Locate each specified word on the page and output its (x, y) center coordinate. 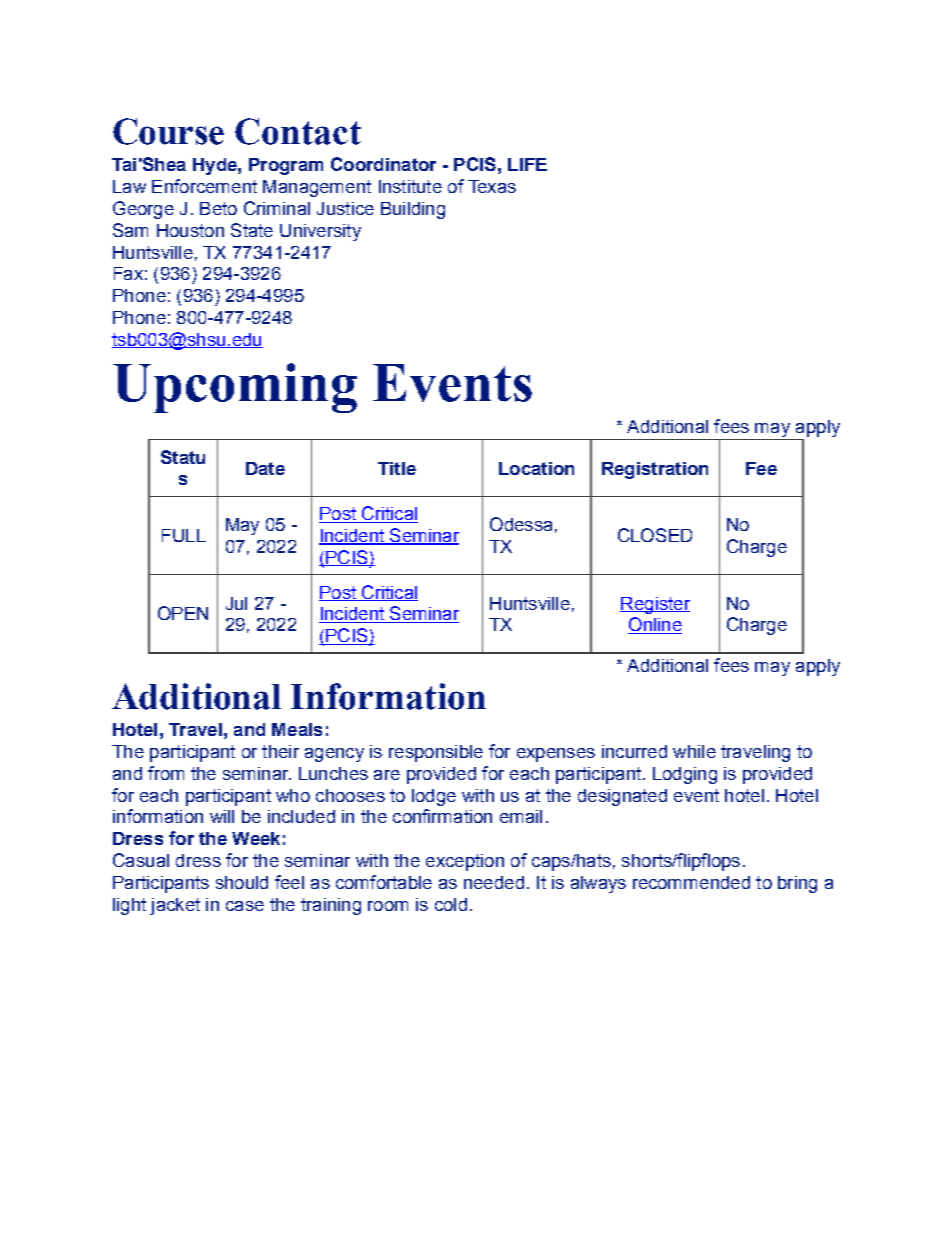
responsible (436, 753)
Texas (492, 186)
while (694, 751)
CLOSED (655, 535)
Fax (128, 273)
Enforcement (204, 186)
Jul (236, 603)
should (242, 882)
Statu (183, 457)
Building (413, 210)
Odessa (521, 524)
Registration (655, 470)
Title (397, 468)
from (166, 773)
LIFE (527, 164)
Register (655, 605)
